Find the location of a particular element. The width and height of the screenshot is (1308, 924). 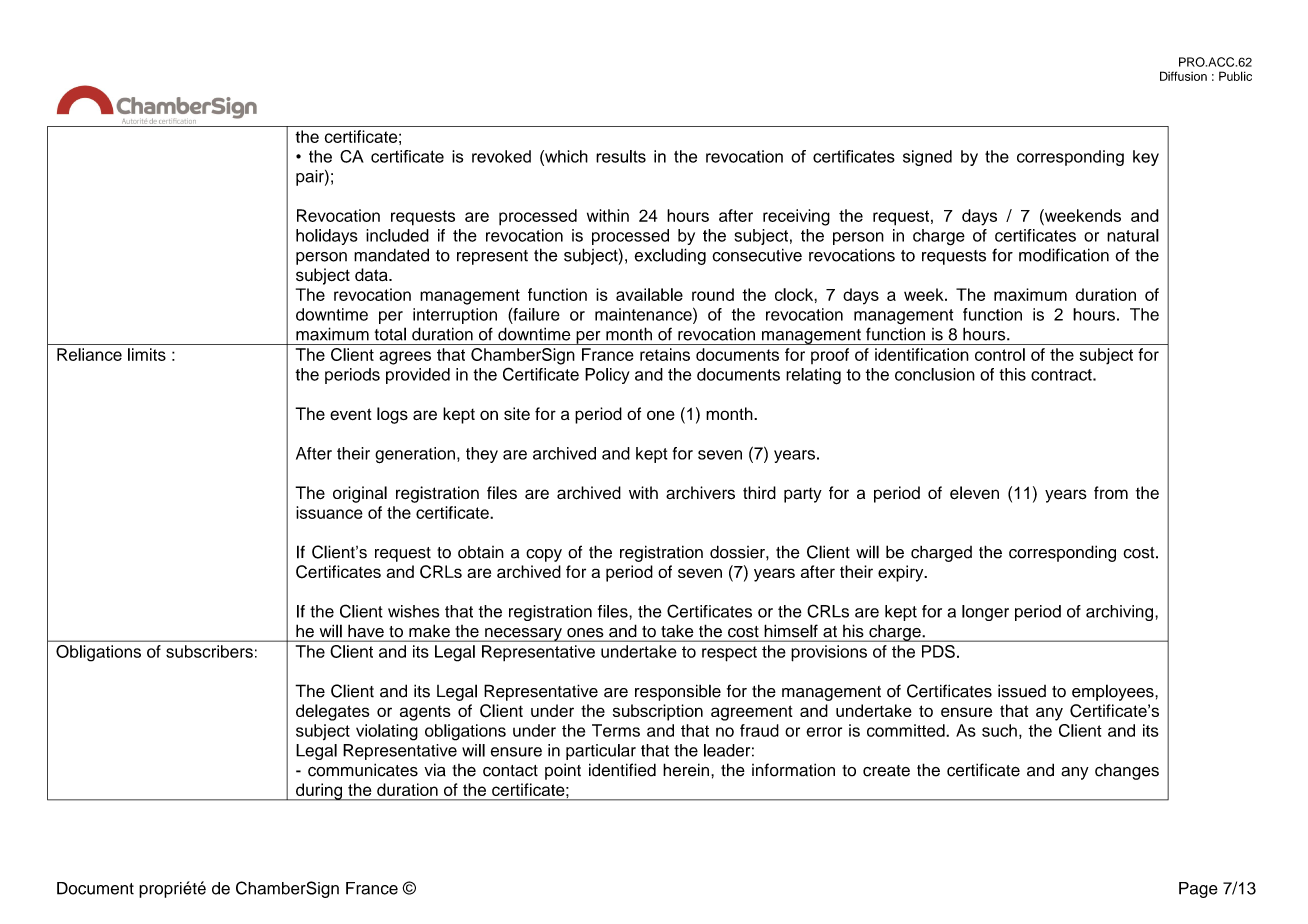

archivers is located at coordinates (700, 493).
